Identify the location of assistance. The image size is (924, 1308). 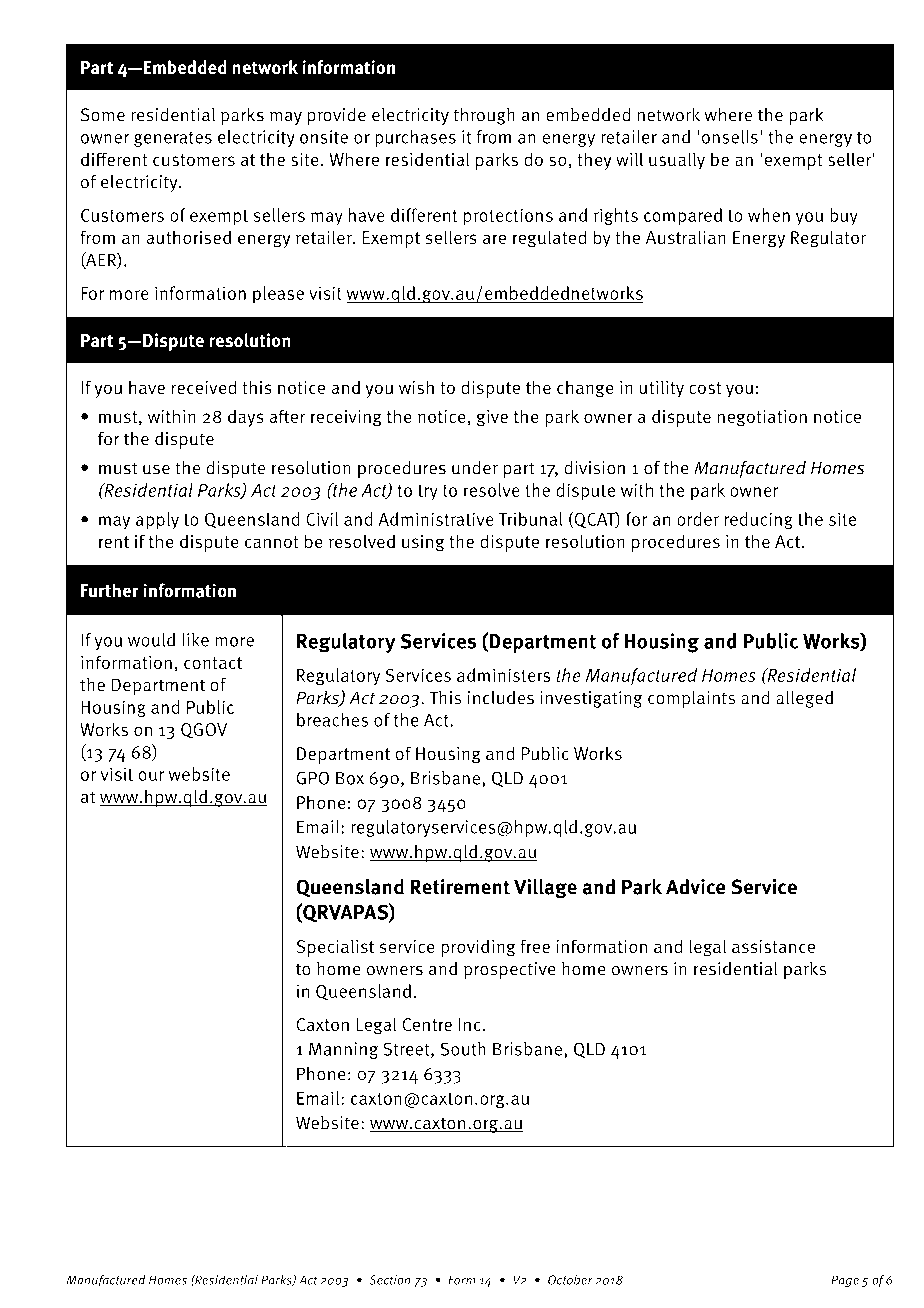
(773, 947).
